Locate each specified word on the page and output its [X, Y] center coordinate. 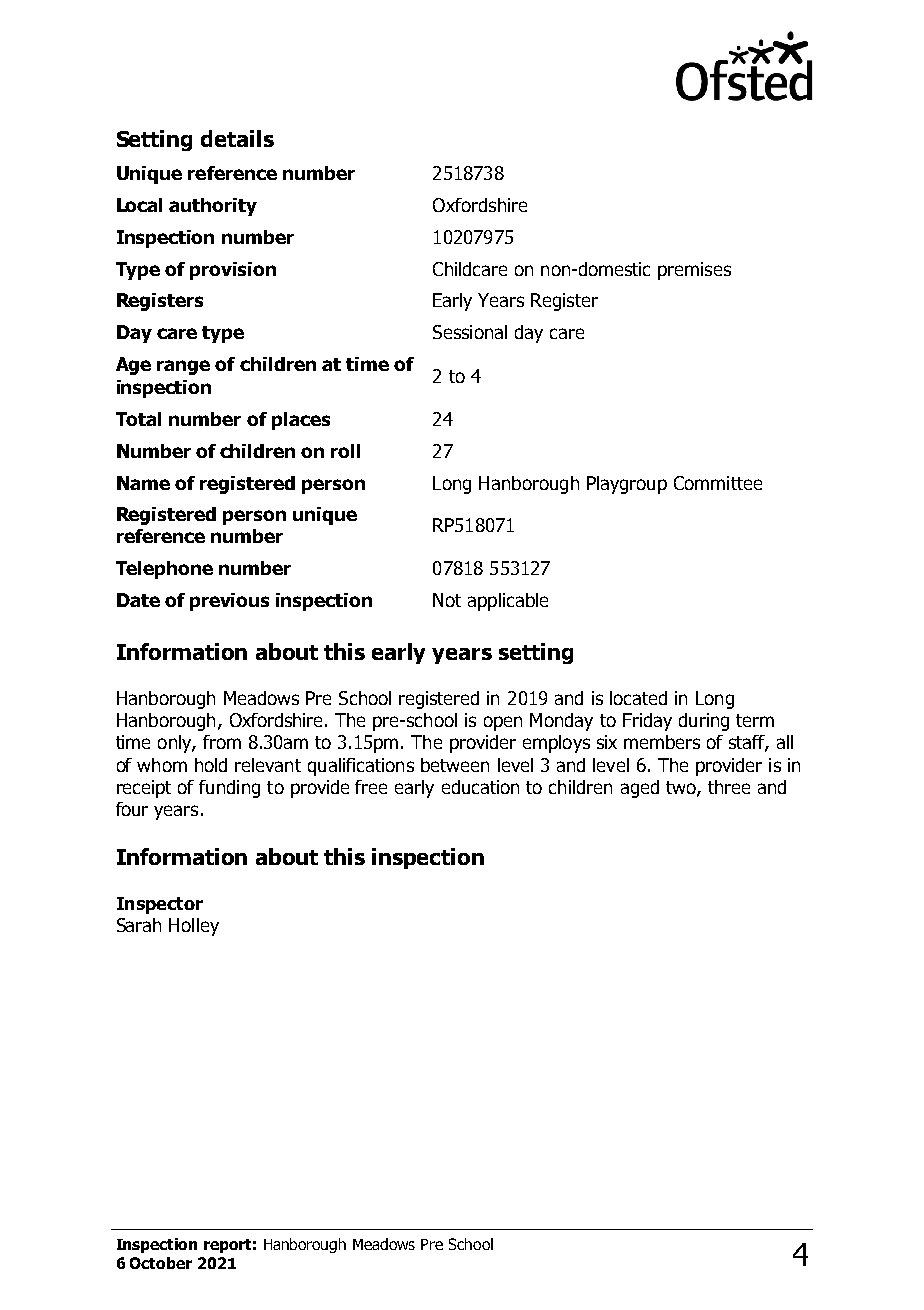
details [237, 138]
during [704, 722]
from [222, 742]
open [503, 723]
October [161, 1263]
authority [213, 207]
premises [694, 271]
